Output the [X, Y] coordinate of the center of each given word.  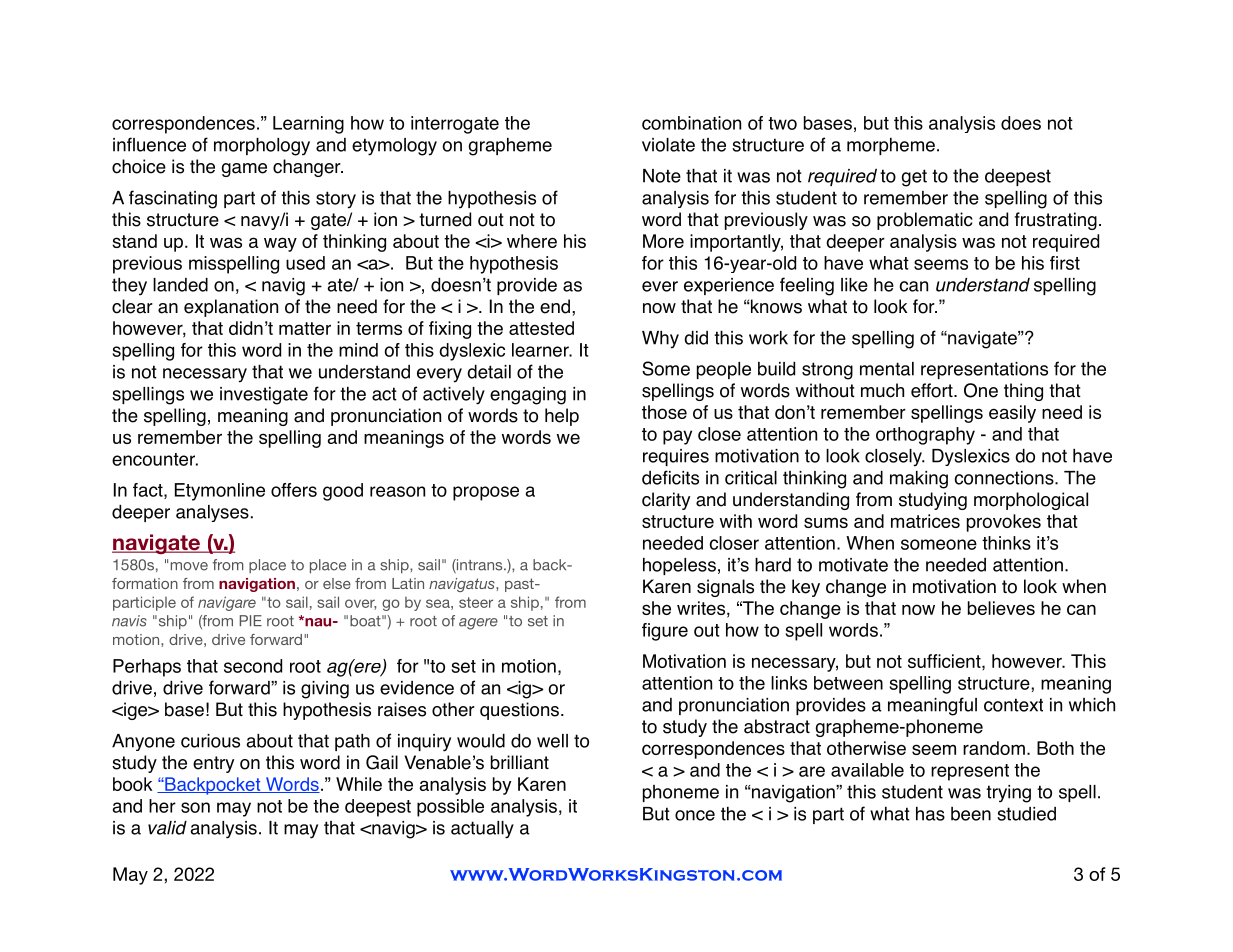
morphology [262, 147]
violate [668, 145]
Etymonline [220, 492]
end [555, 306]
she [656, 608]
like [854, 285]
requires [676, 457]
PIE [251, 620]
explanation [231, 308]
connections [1005, 478]
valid [167, 828]
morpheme [891, 146]
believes [1001, 608]
